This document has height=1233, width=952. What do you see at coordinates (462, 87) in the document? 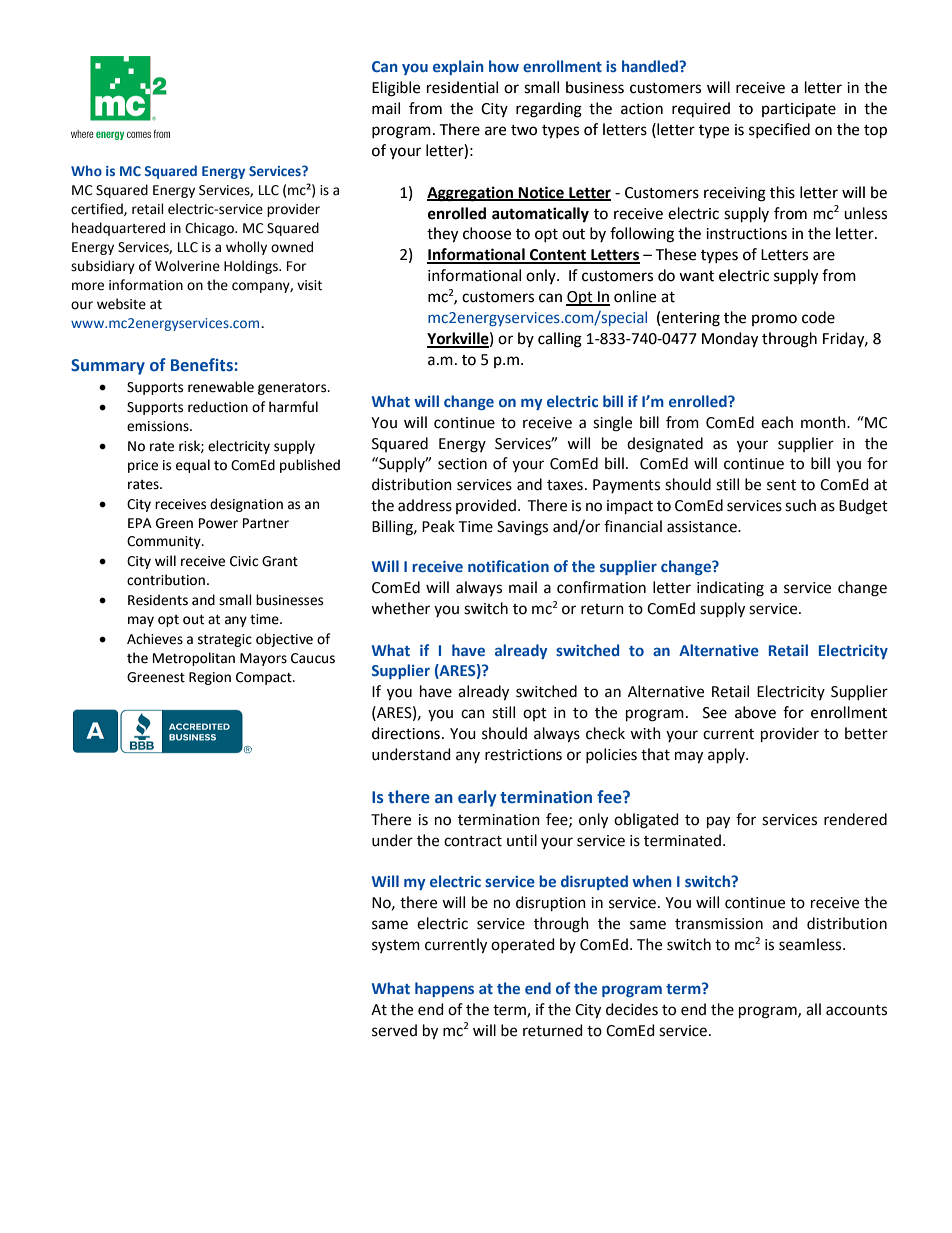
I see `residential` at bounding box center [462, 87].
